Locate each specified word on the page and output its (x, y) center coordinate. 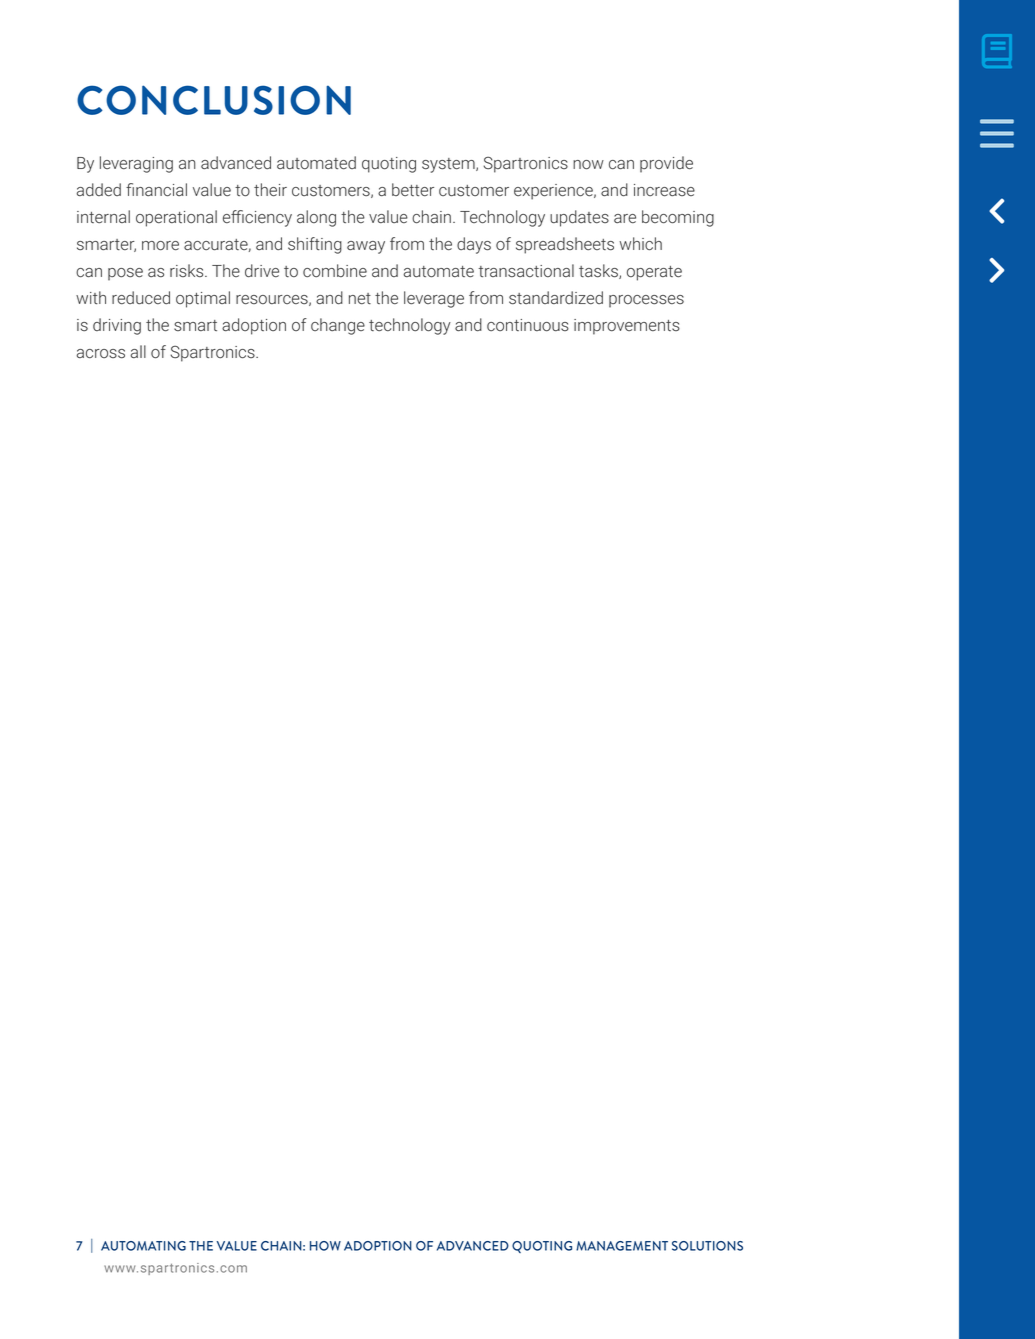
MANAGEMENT (622, 1246)
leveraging (136, 164)
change (338, 326)
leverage (434, 299)
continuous (528, 325)
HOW (325, 1246)
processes (646, 301)
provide (666, 164)
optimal (203, 299)
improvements (627, 327)
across (101, 354)
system (449, 165)
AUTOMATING (143, 1246)
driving (117, 326)
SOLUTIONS (707, 1246)
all (138, 351)
